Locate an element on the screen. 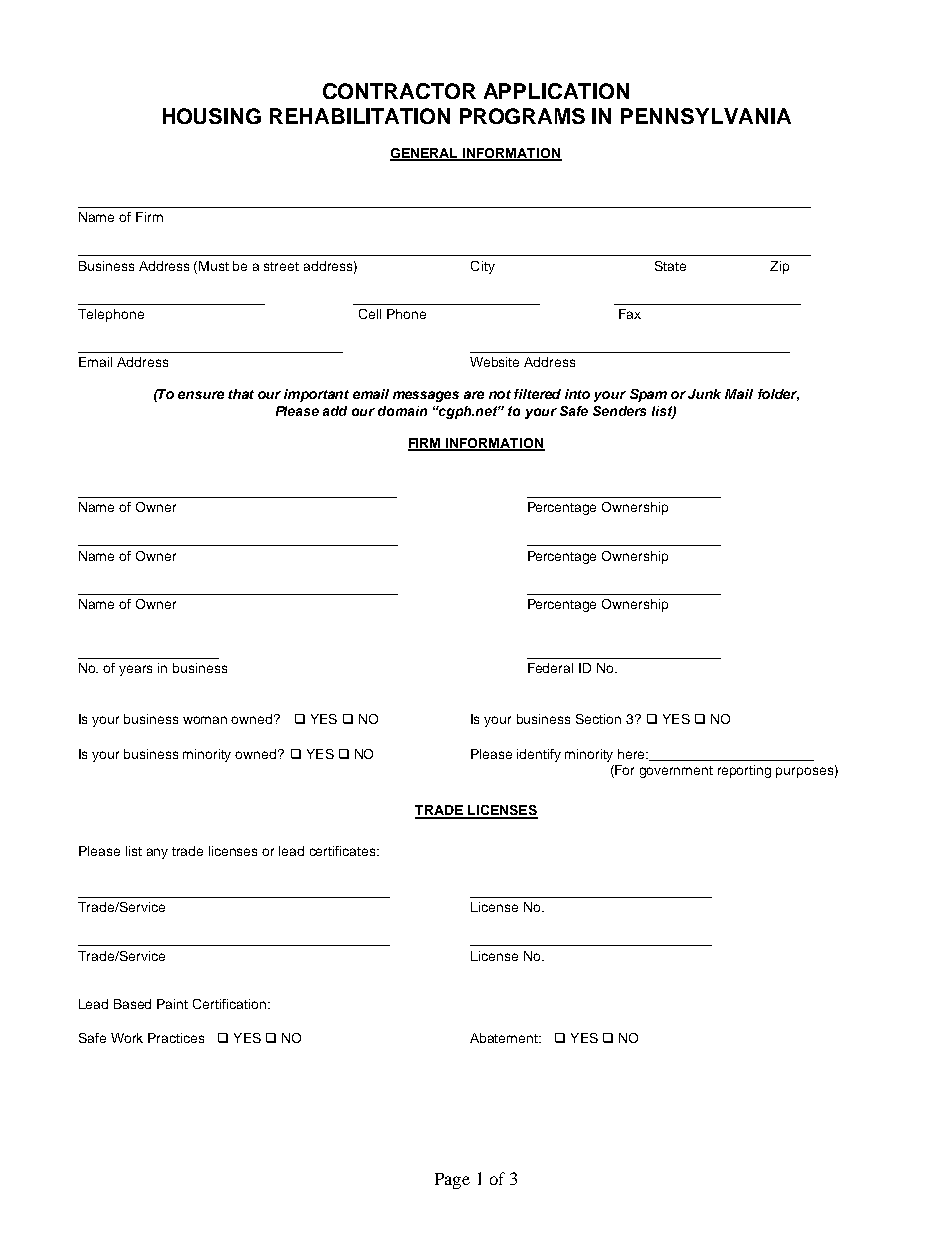  PENNSYLVANIA is located at coordinates (706, 116).
